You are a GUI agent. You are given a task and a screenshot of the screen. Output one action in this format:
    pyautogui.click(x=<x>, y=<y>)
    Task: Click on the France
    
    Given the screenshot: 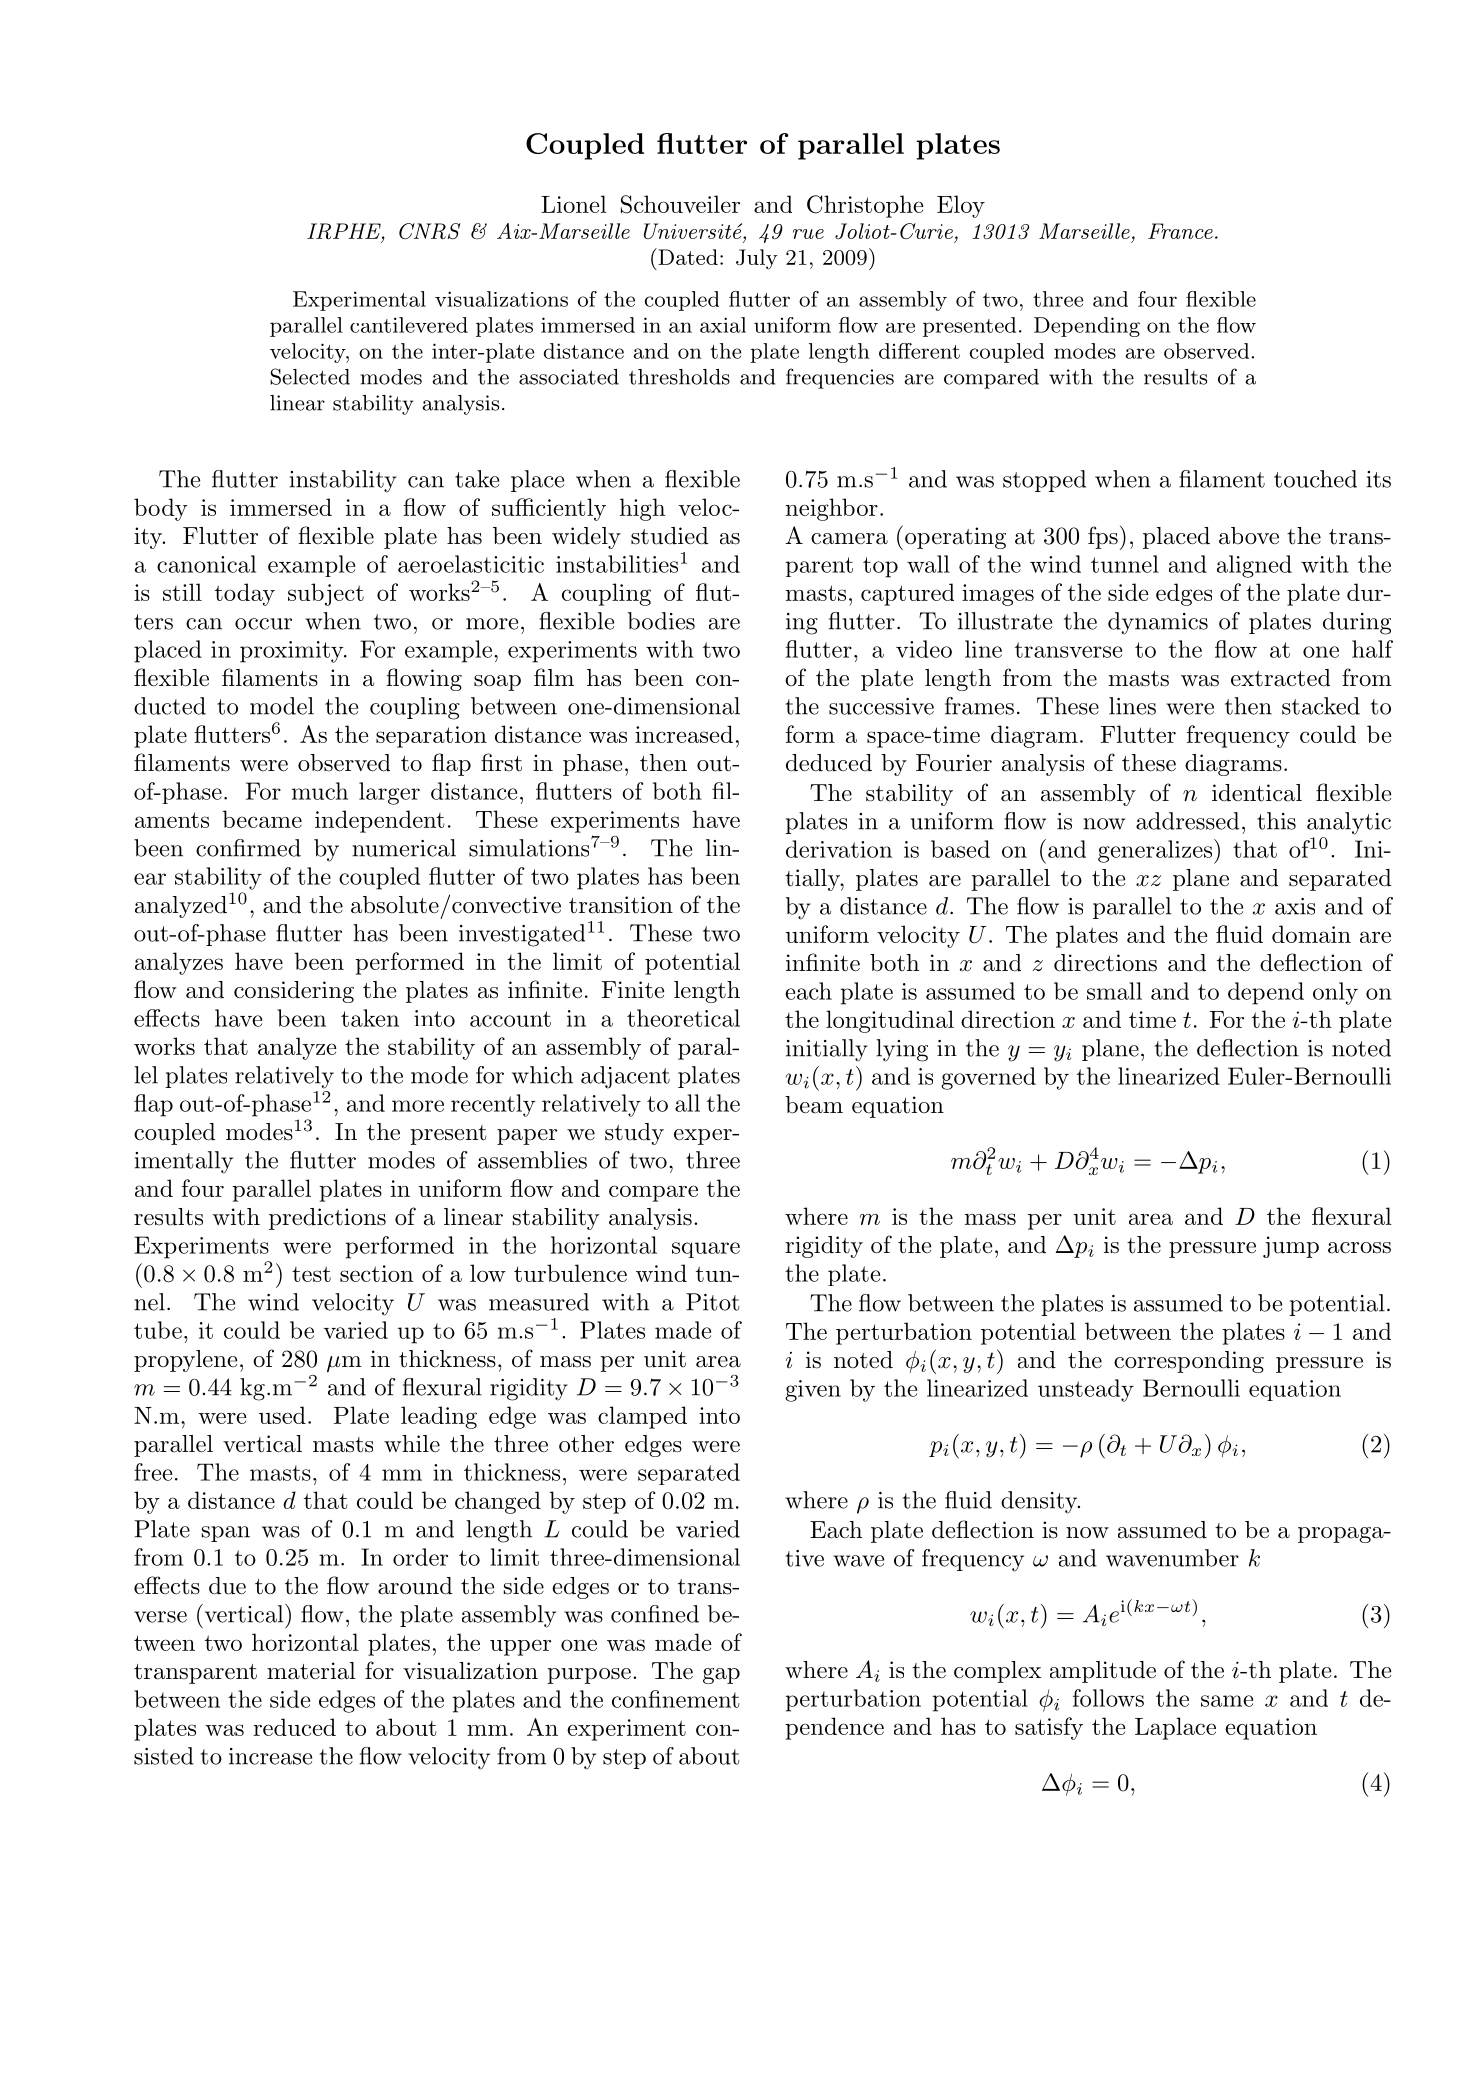 What is the action you would take?
    pyautogui.click(x=1180, y=231)
